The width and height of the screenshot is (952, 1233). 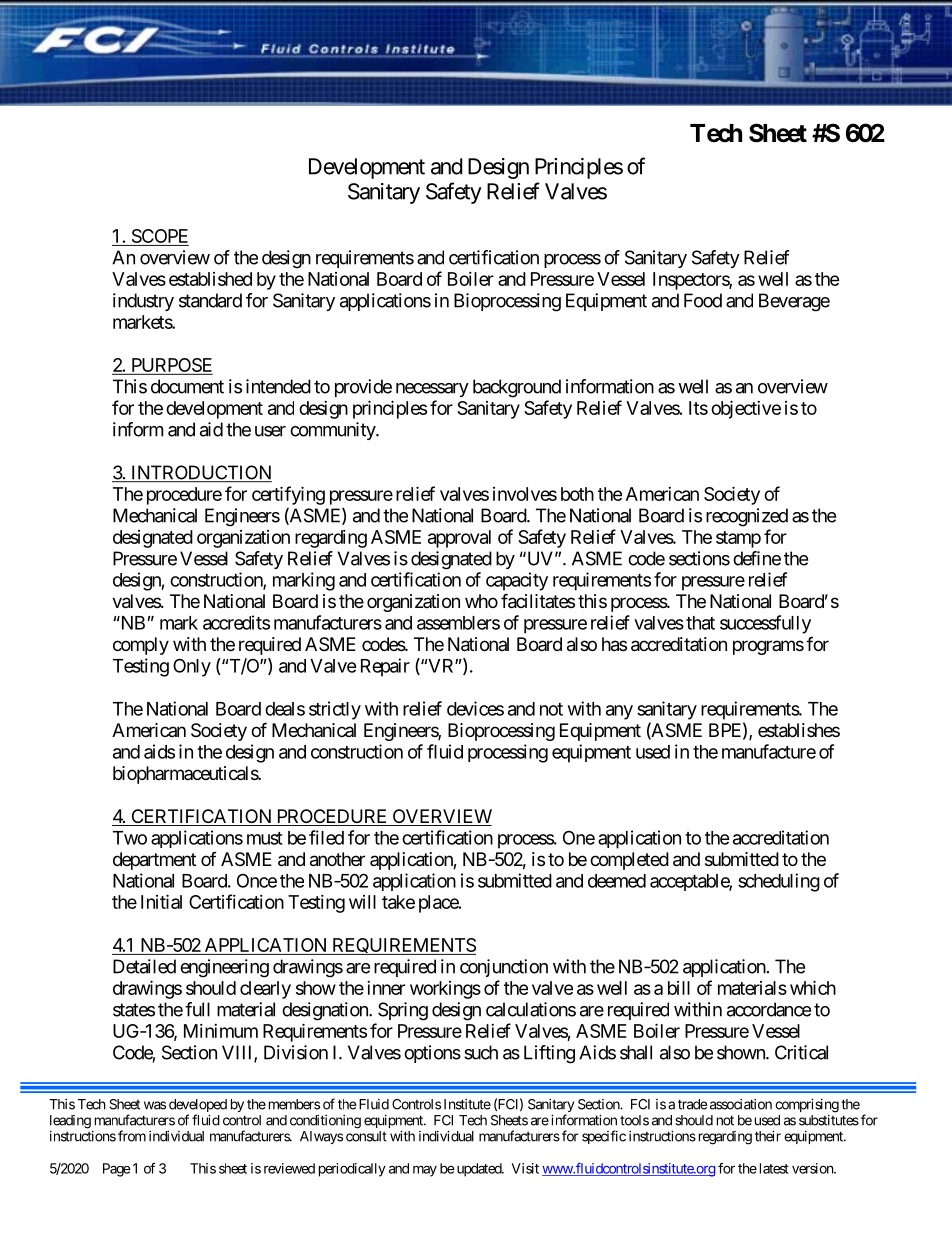 I want to click on Only, so click(x=192, y=667).
